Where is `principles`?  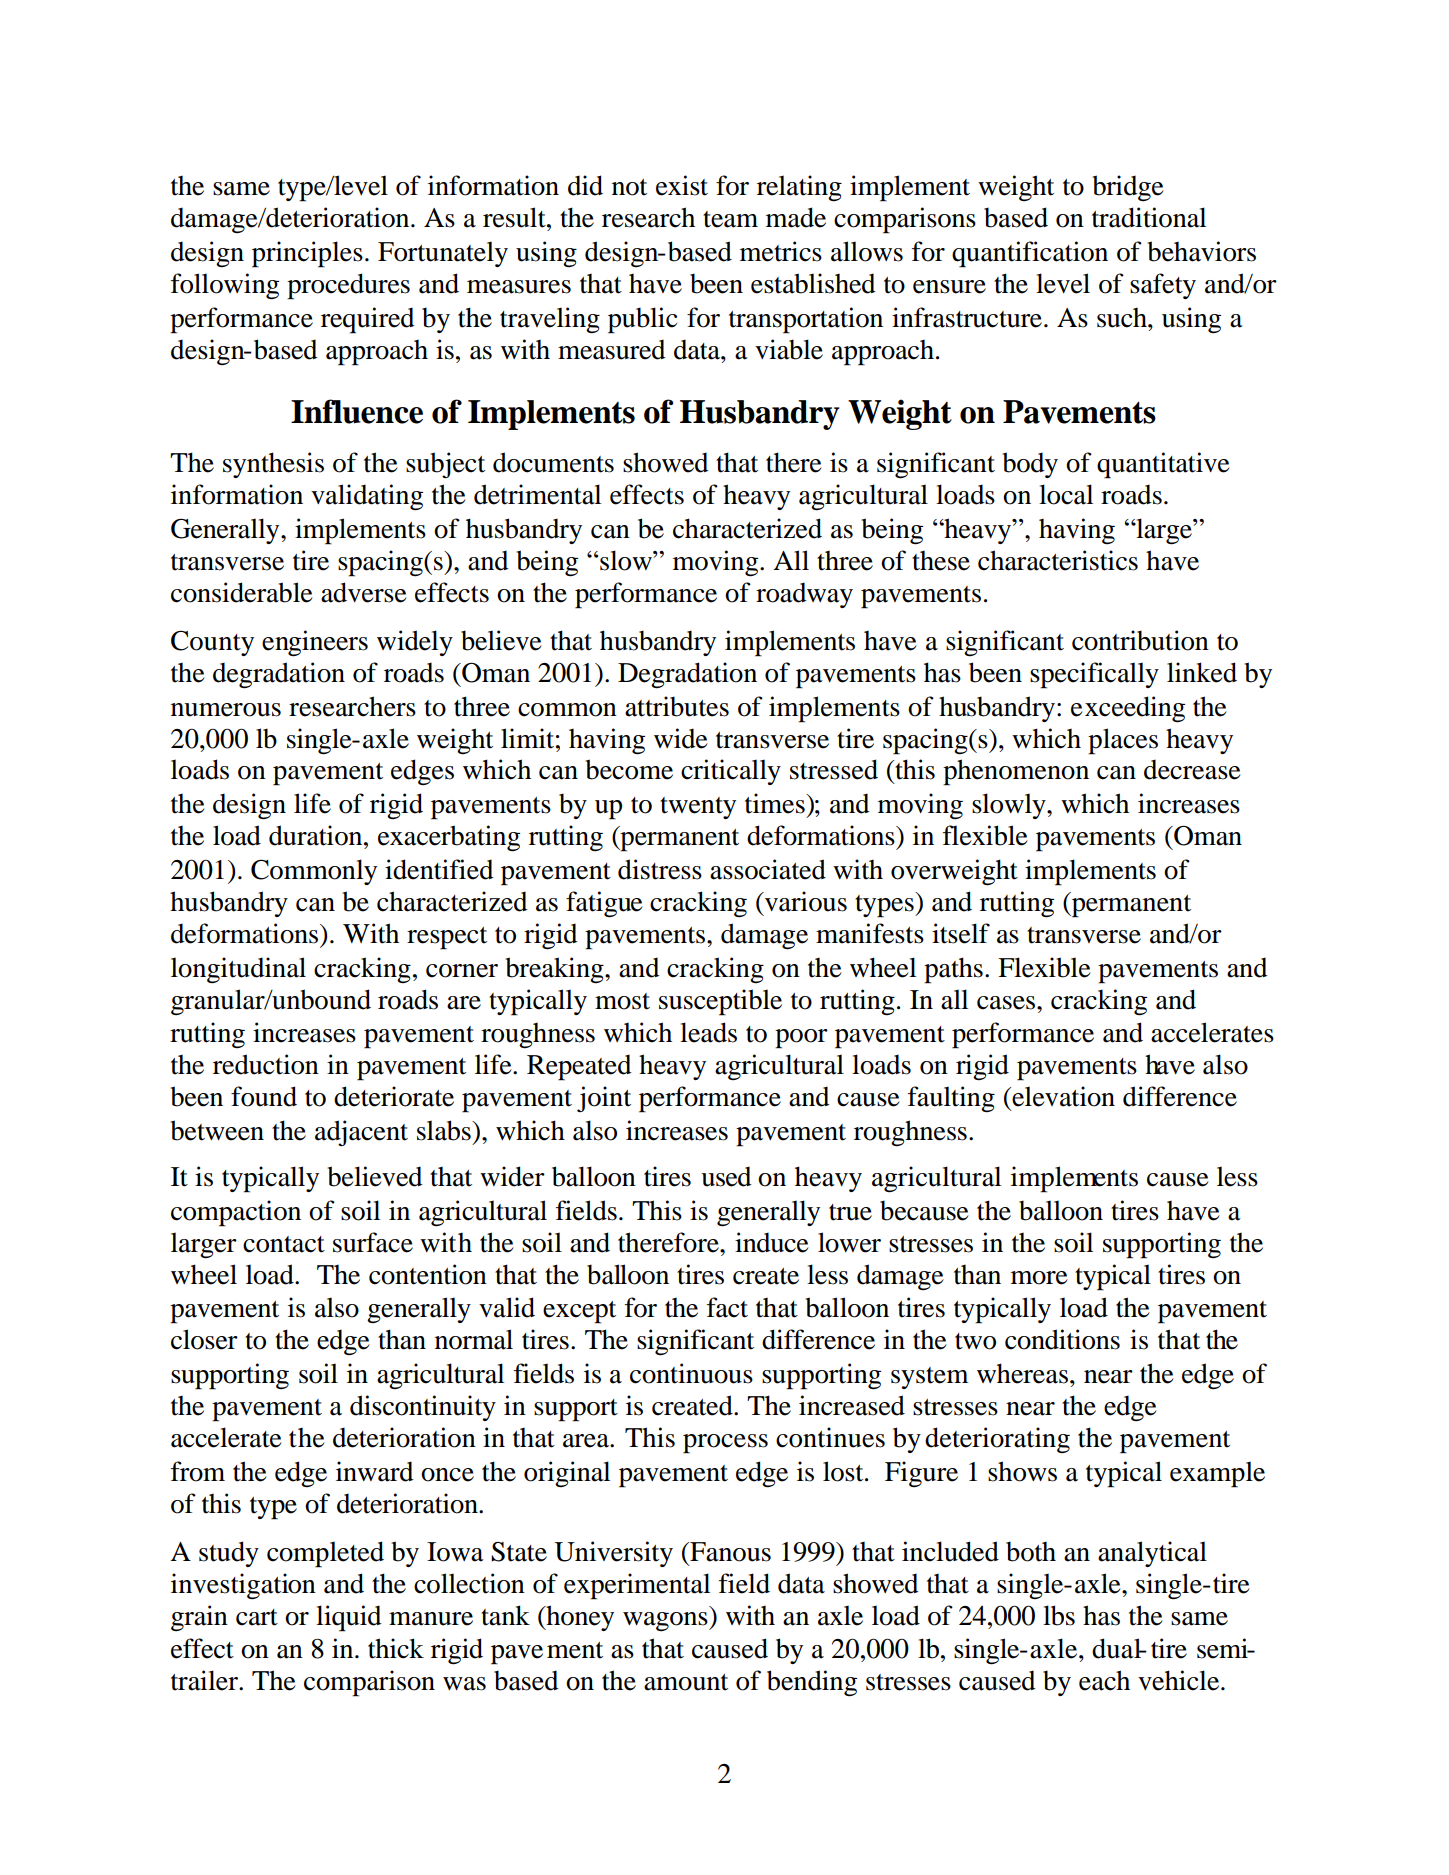 principles is located at coordinates (307, 254).
